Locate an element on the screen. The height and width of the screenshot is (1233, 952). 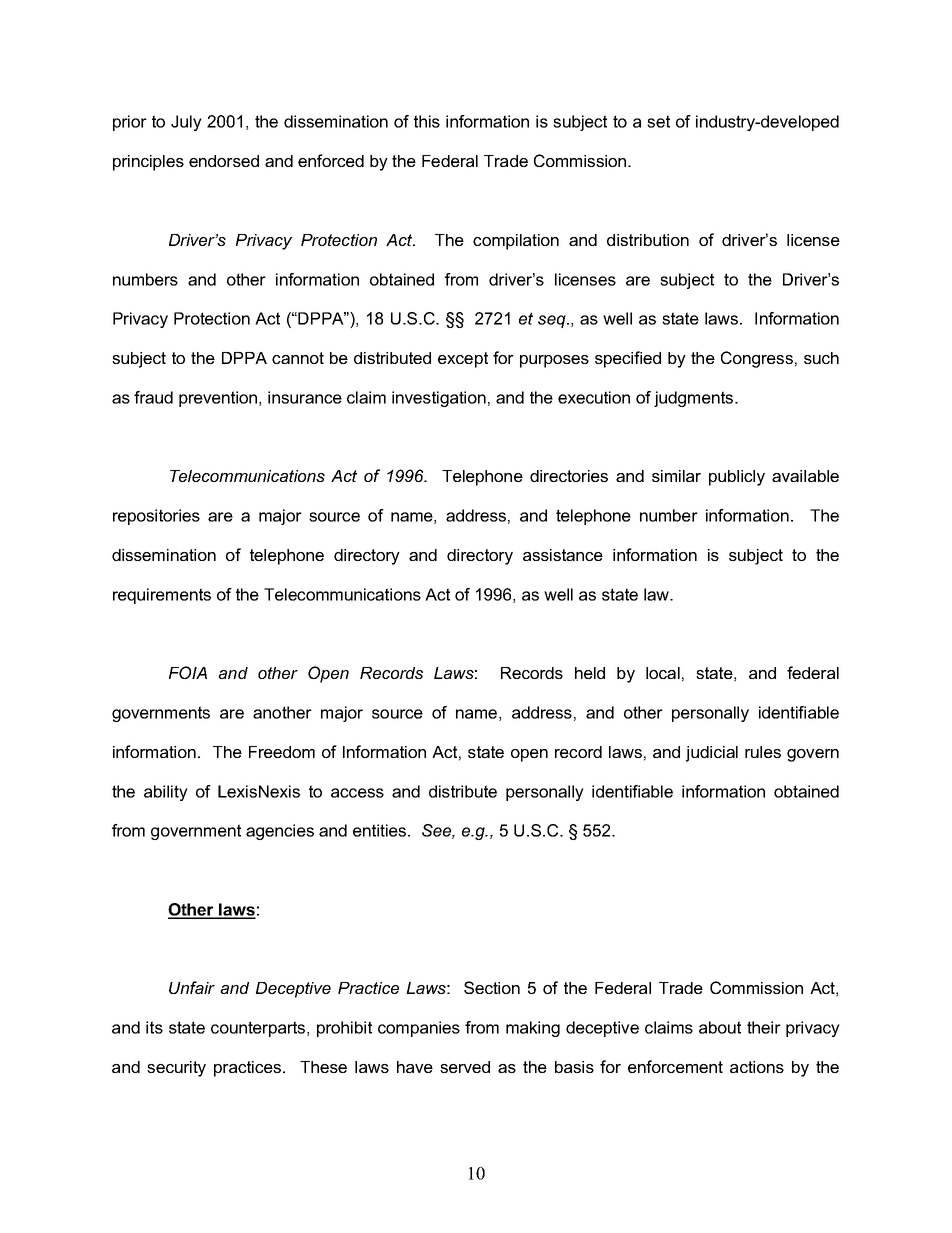
local is located at coordinates (663, 673).
